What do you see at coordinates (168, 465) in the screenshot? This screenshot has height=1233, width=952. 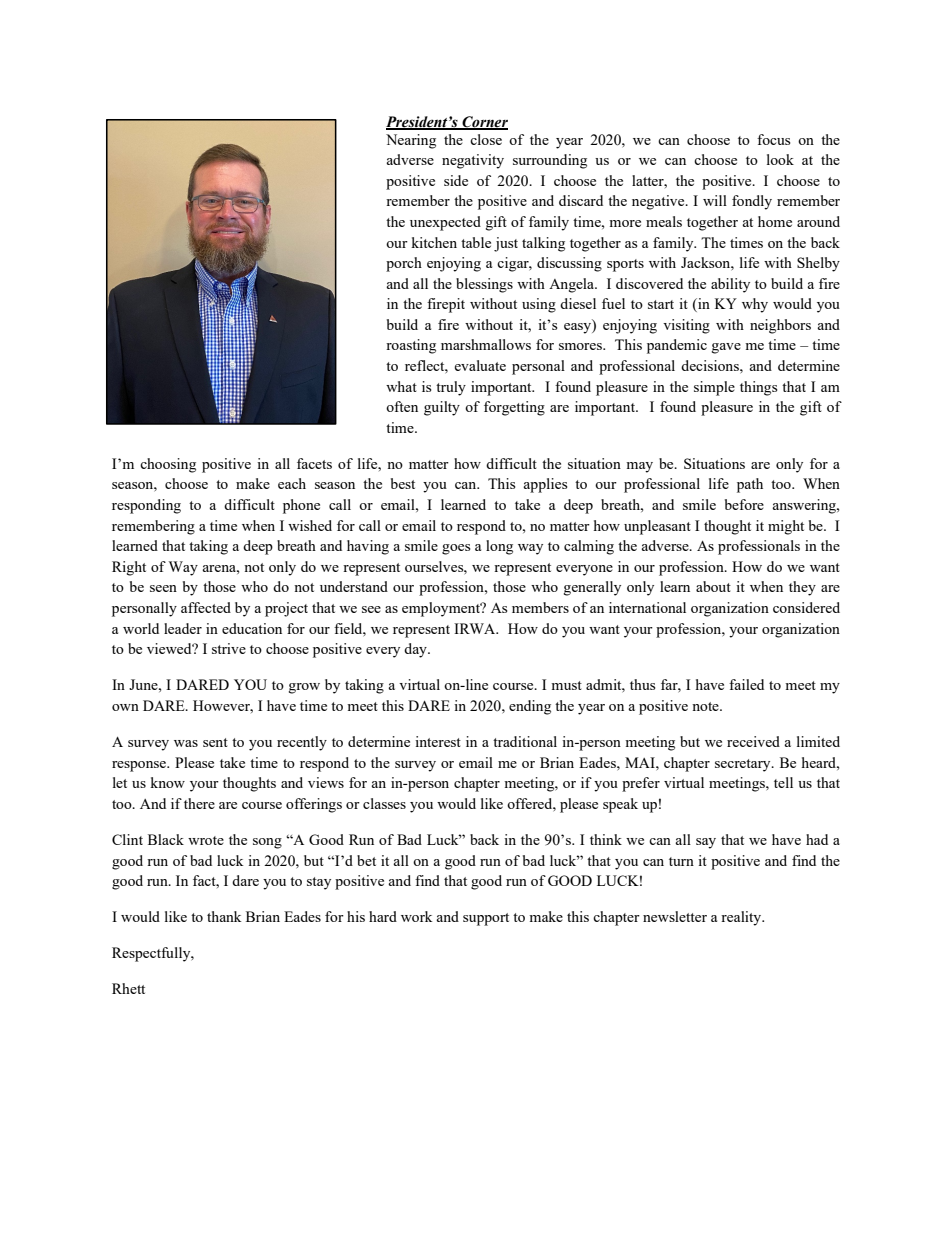 I see `choosing` at bounding box center [168, 465].
